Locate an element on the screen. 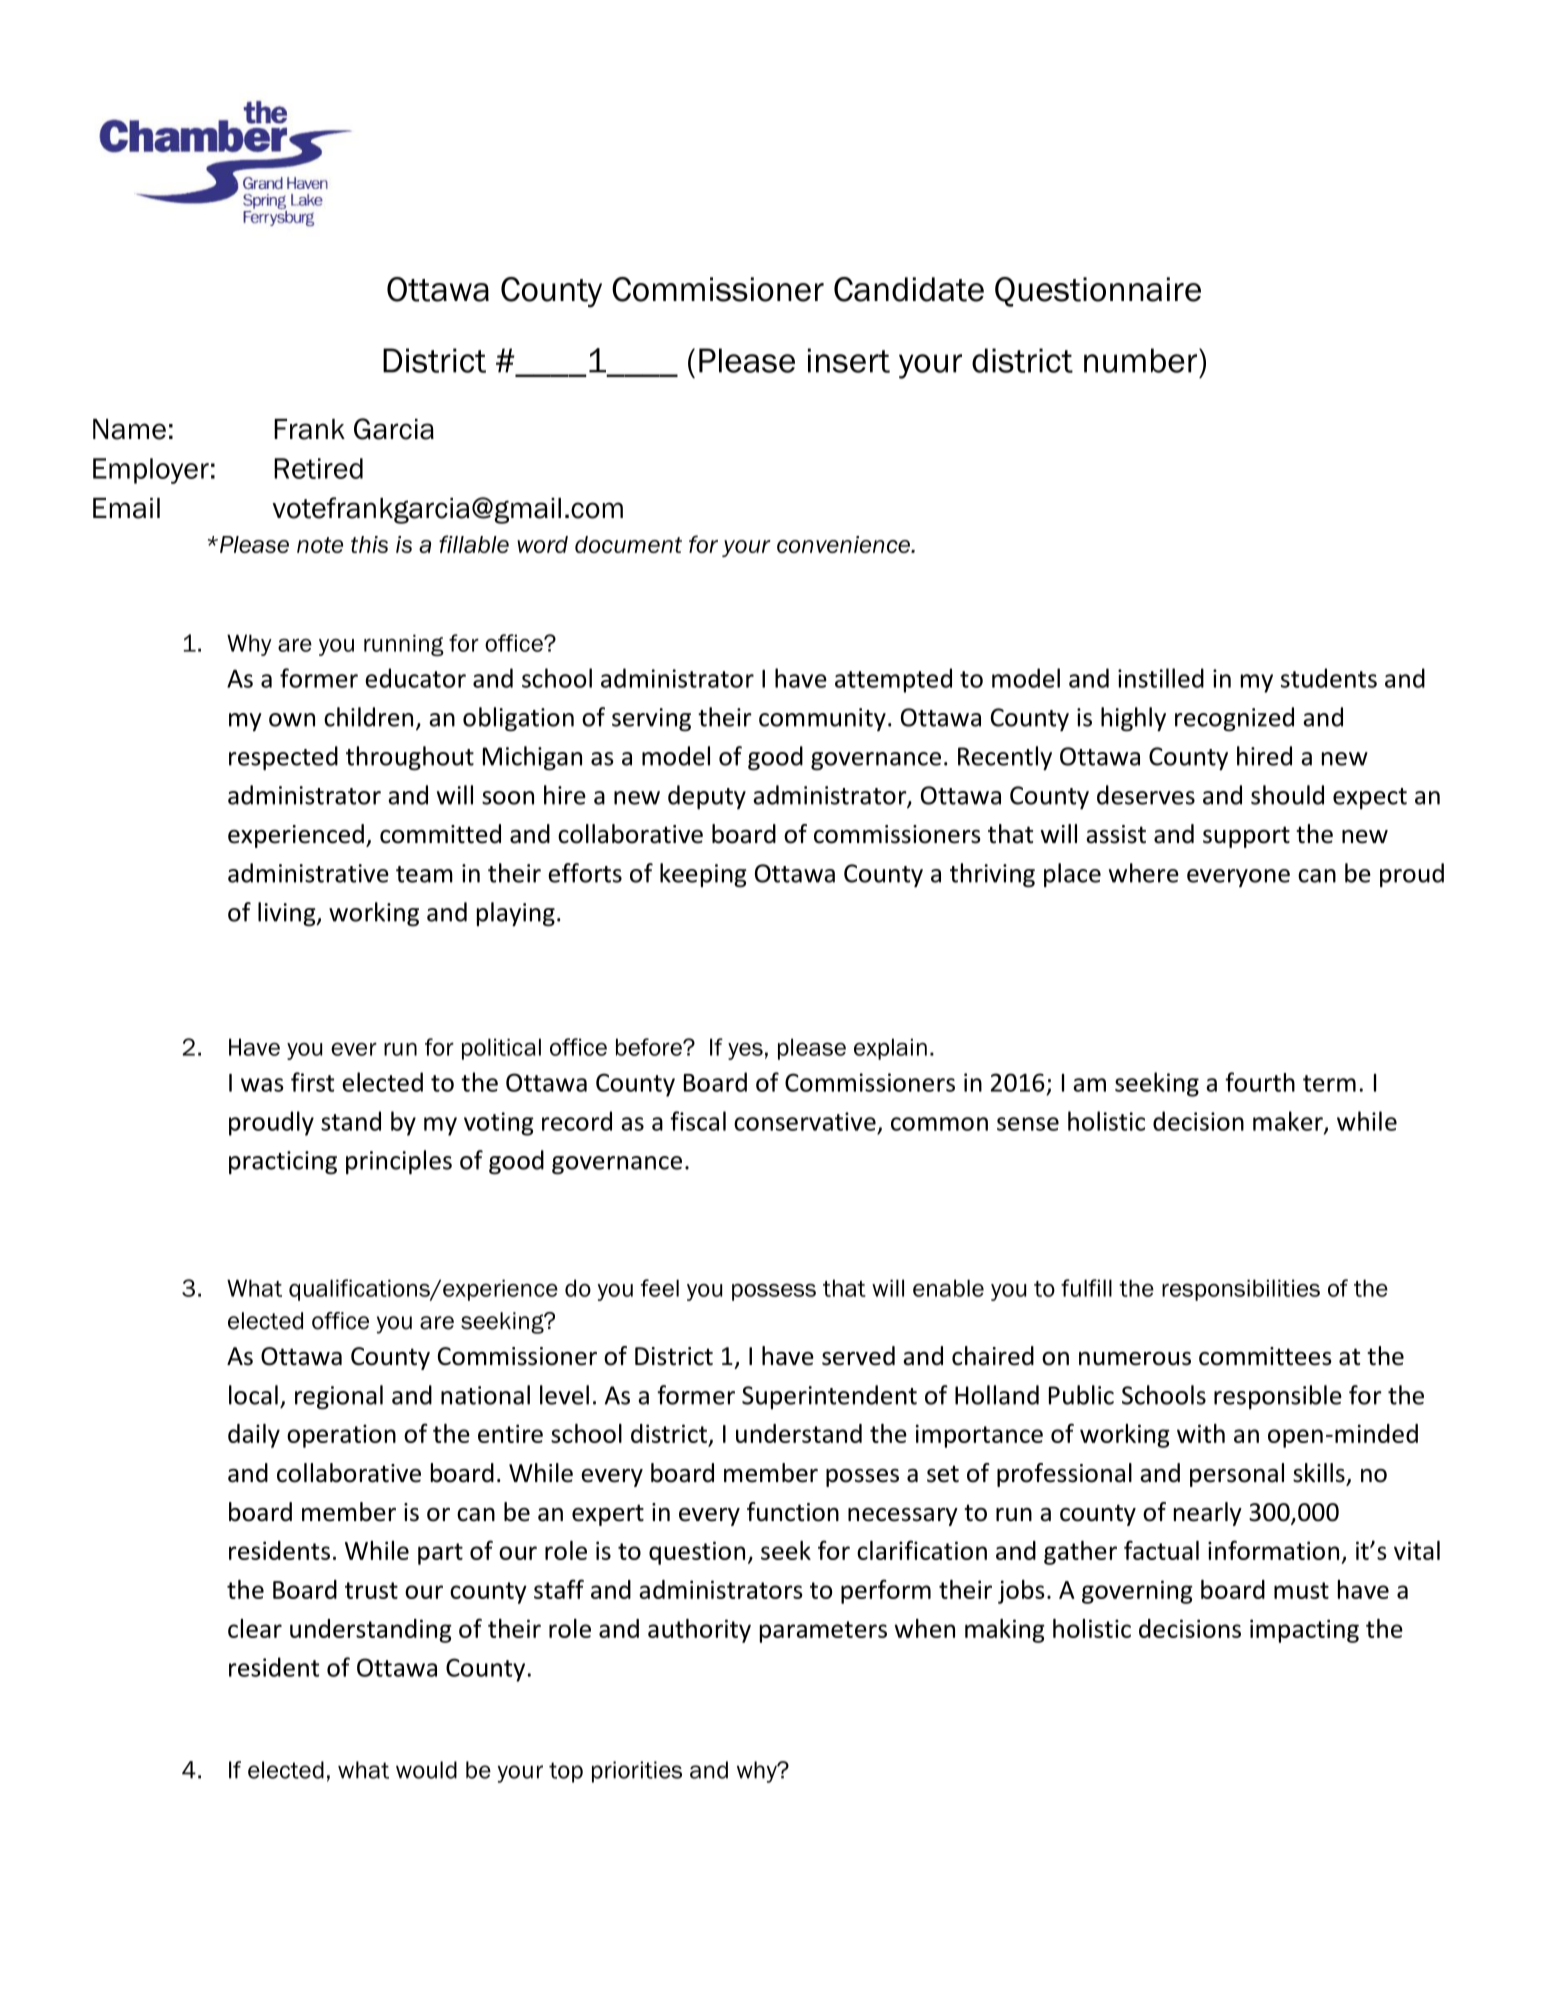 The height and width of the screenshot is (1997, 1543). local is located at coordinates (253, 1395).
